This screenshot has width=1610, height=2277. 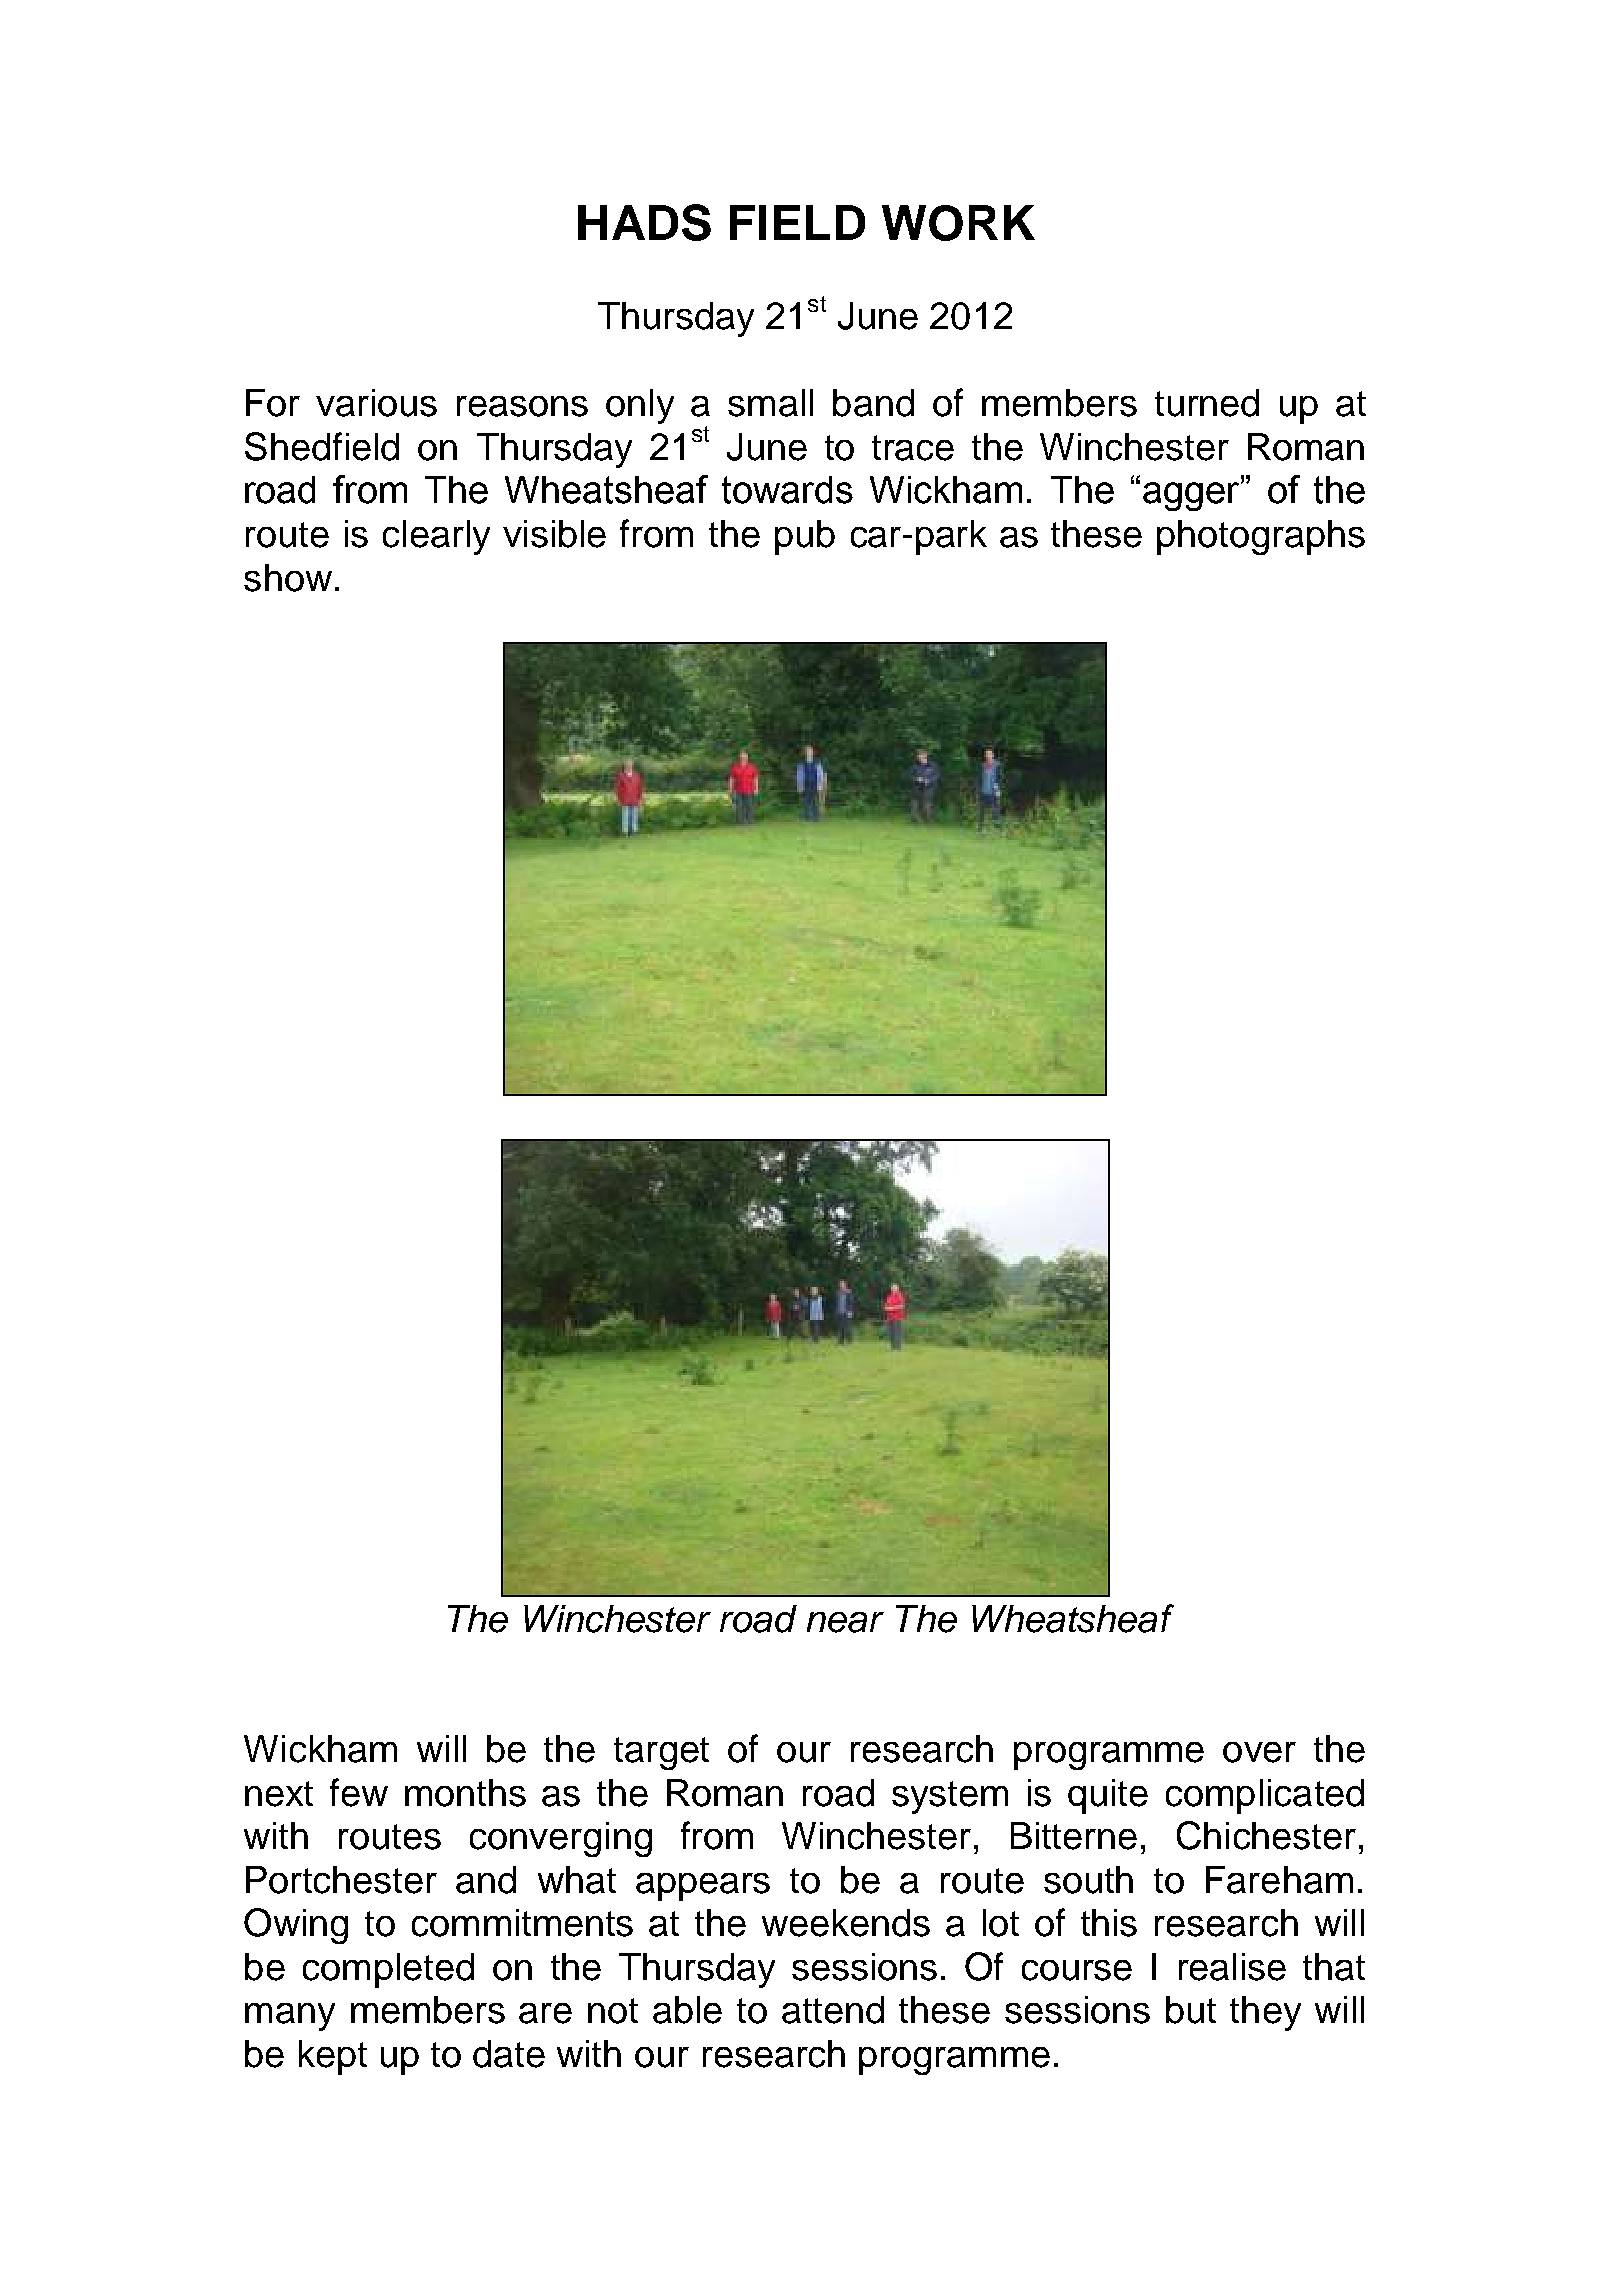 I want to click on turned, so click(x=1207, y=403).
